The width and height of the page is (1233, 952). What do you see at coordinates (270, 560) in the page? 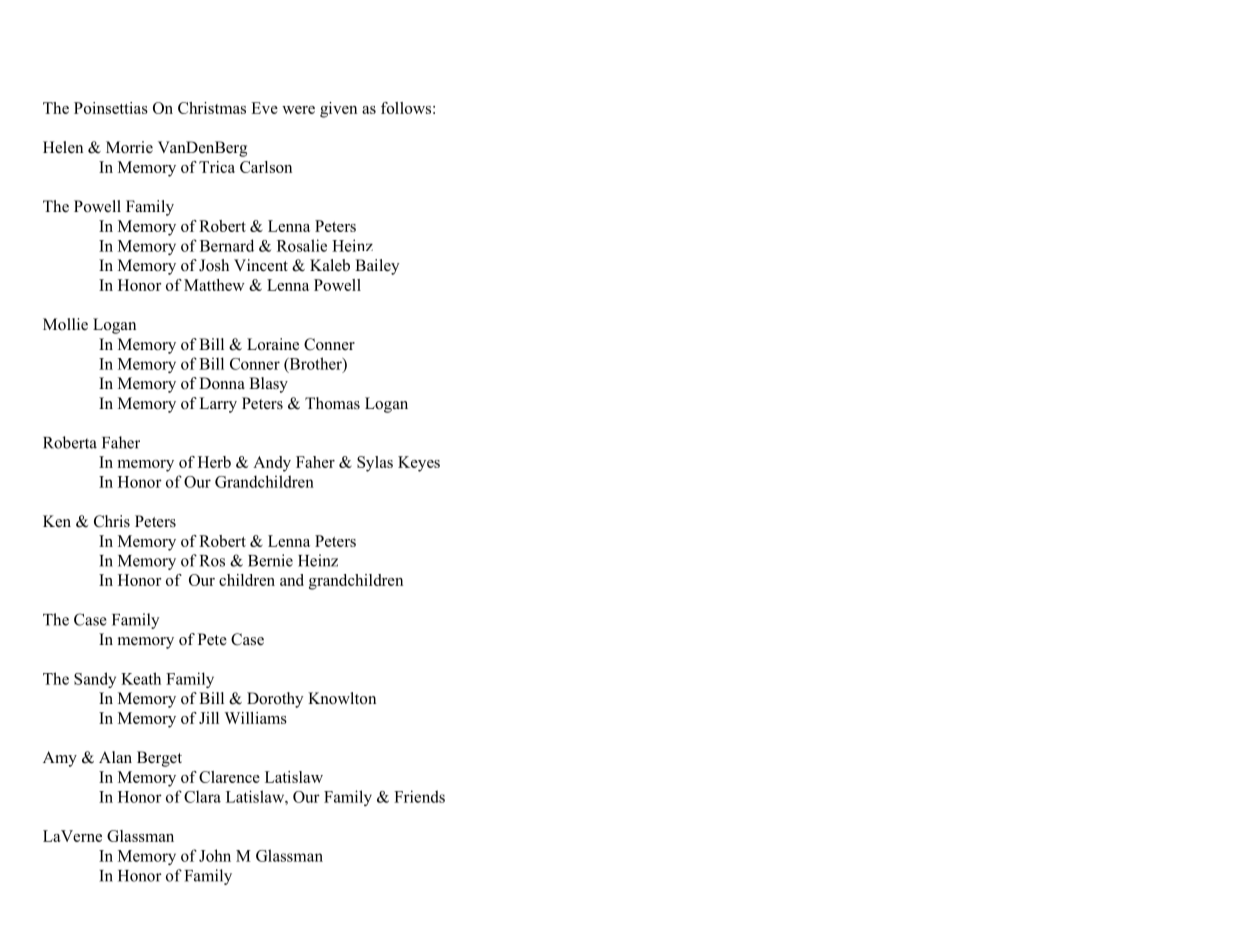
I see `Bernie` at bounding box center [270, 560].
